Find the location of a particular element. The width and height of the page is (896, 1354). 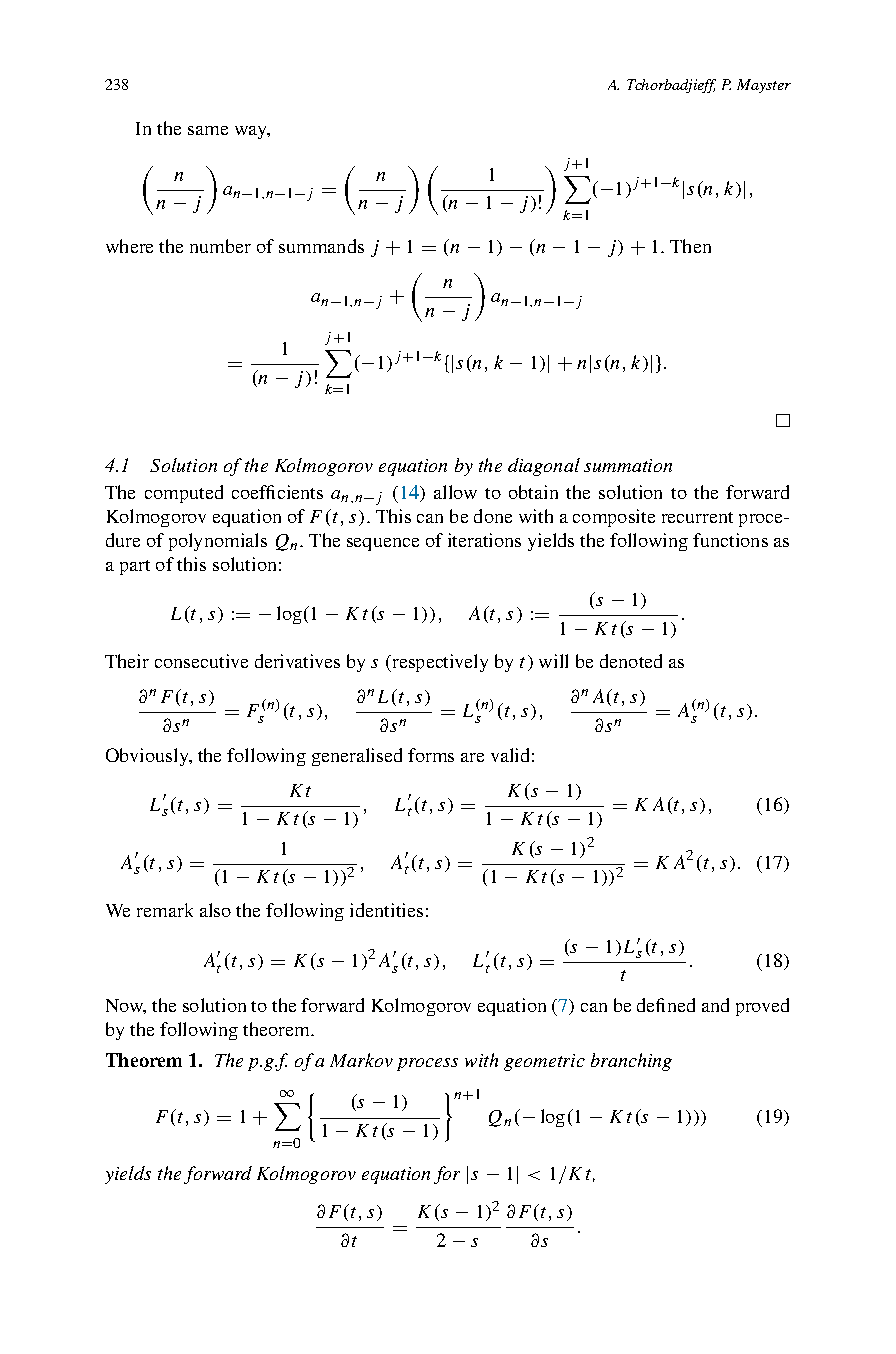

identities is located at coordinates (386, 910).
